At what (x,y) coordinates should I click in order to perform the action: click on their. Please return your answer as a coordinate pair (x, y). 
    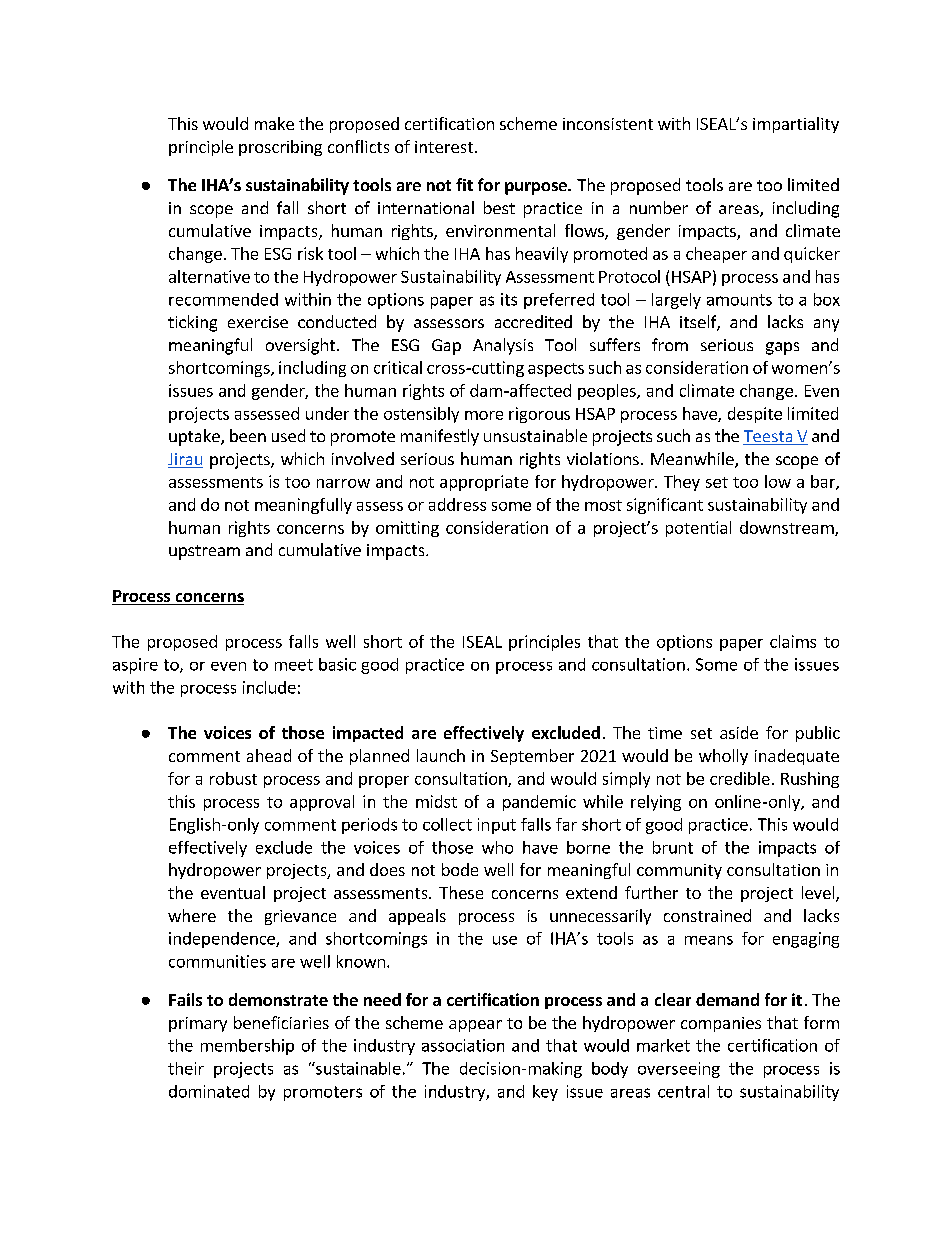
    Looking at the image, I should click on (186, 1068).
